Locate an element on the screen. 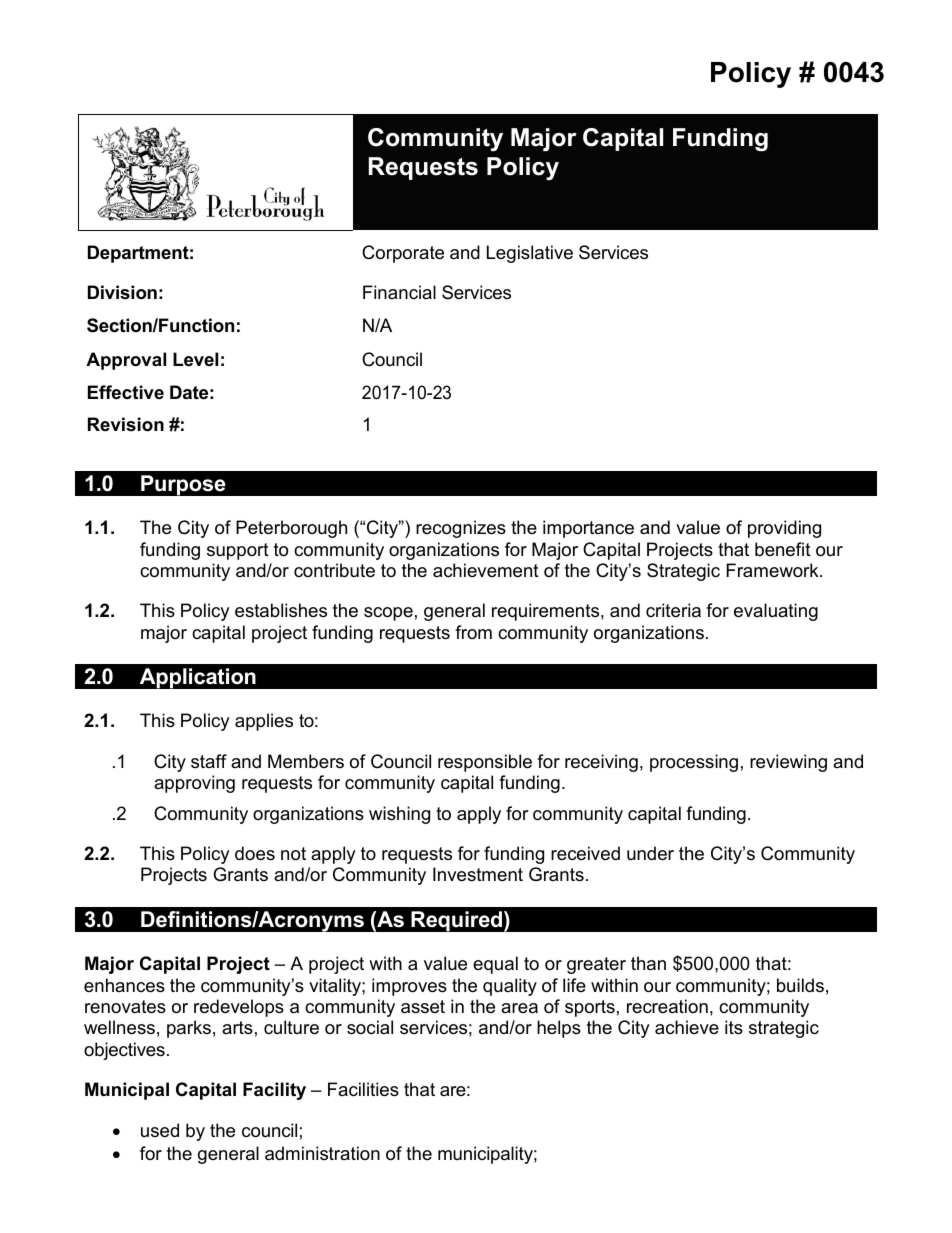 The width and height of the screenshot is (952, 1233). Legislative is located at coordinates (530, 254).
